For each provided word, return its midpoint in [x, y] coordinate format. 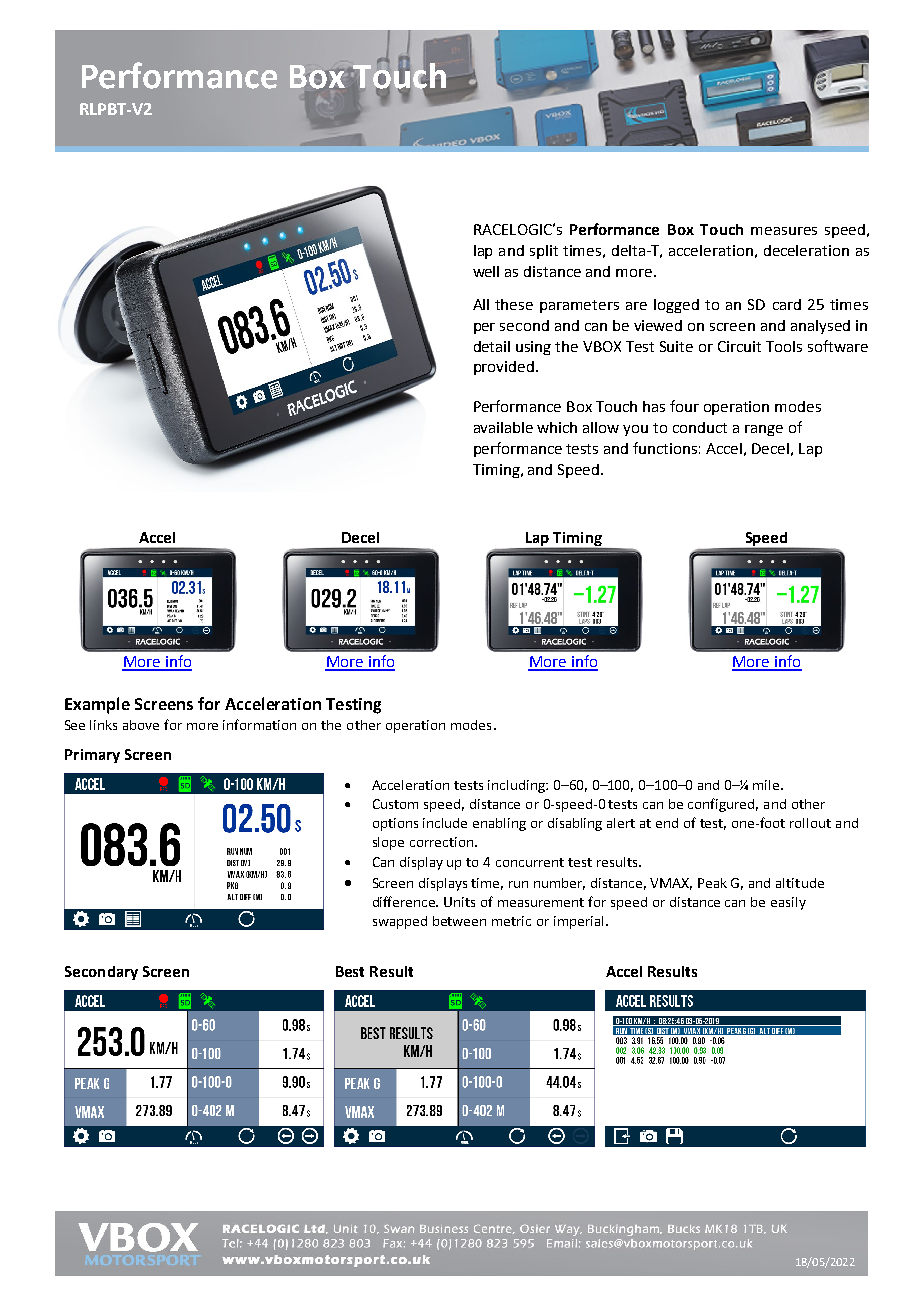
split [544, 252]
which [557, 427]
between [459, 921]
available [503, 427]
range [764, 430]
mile [767, 785]
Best [350, 971]
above [141, 725]
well [486, 271]
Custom [395, 804]
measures [784, 231]
